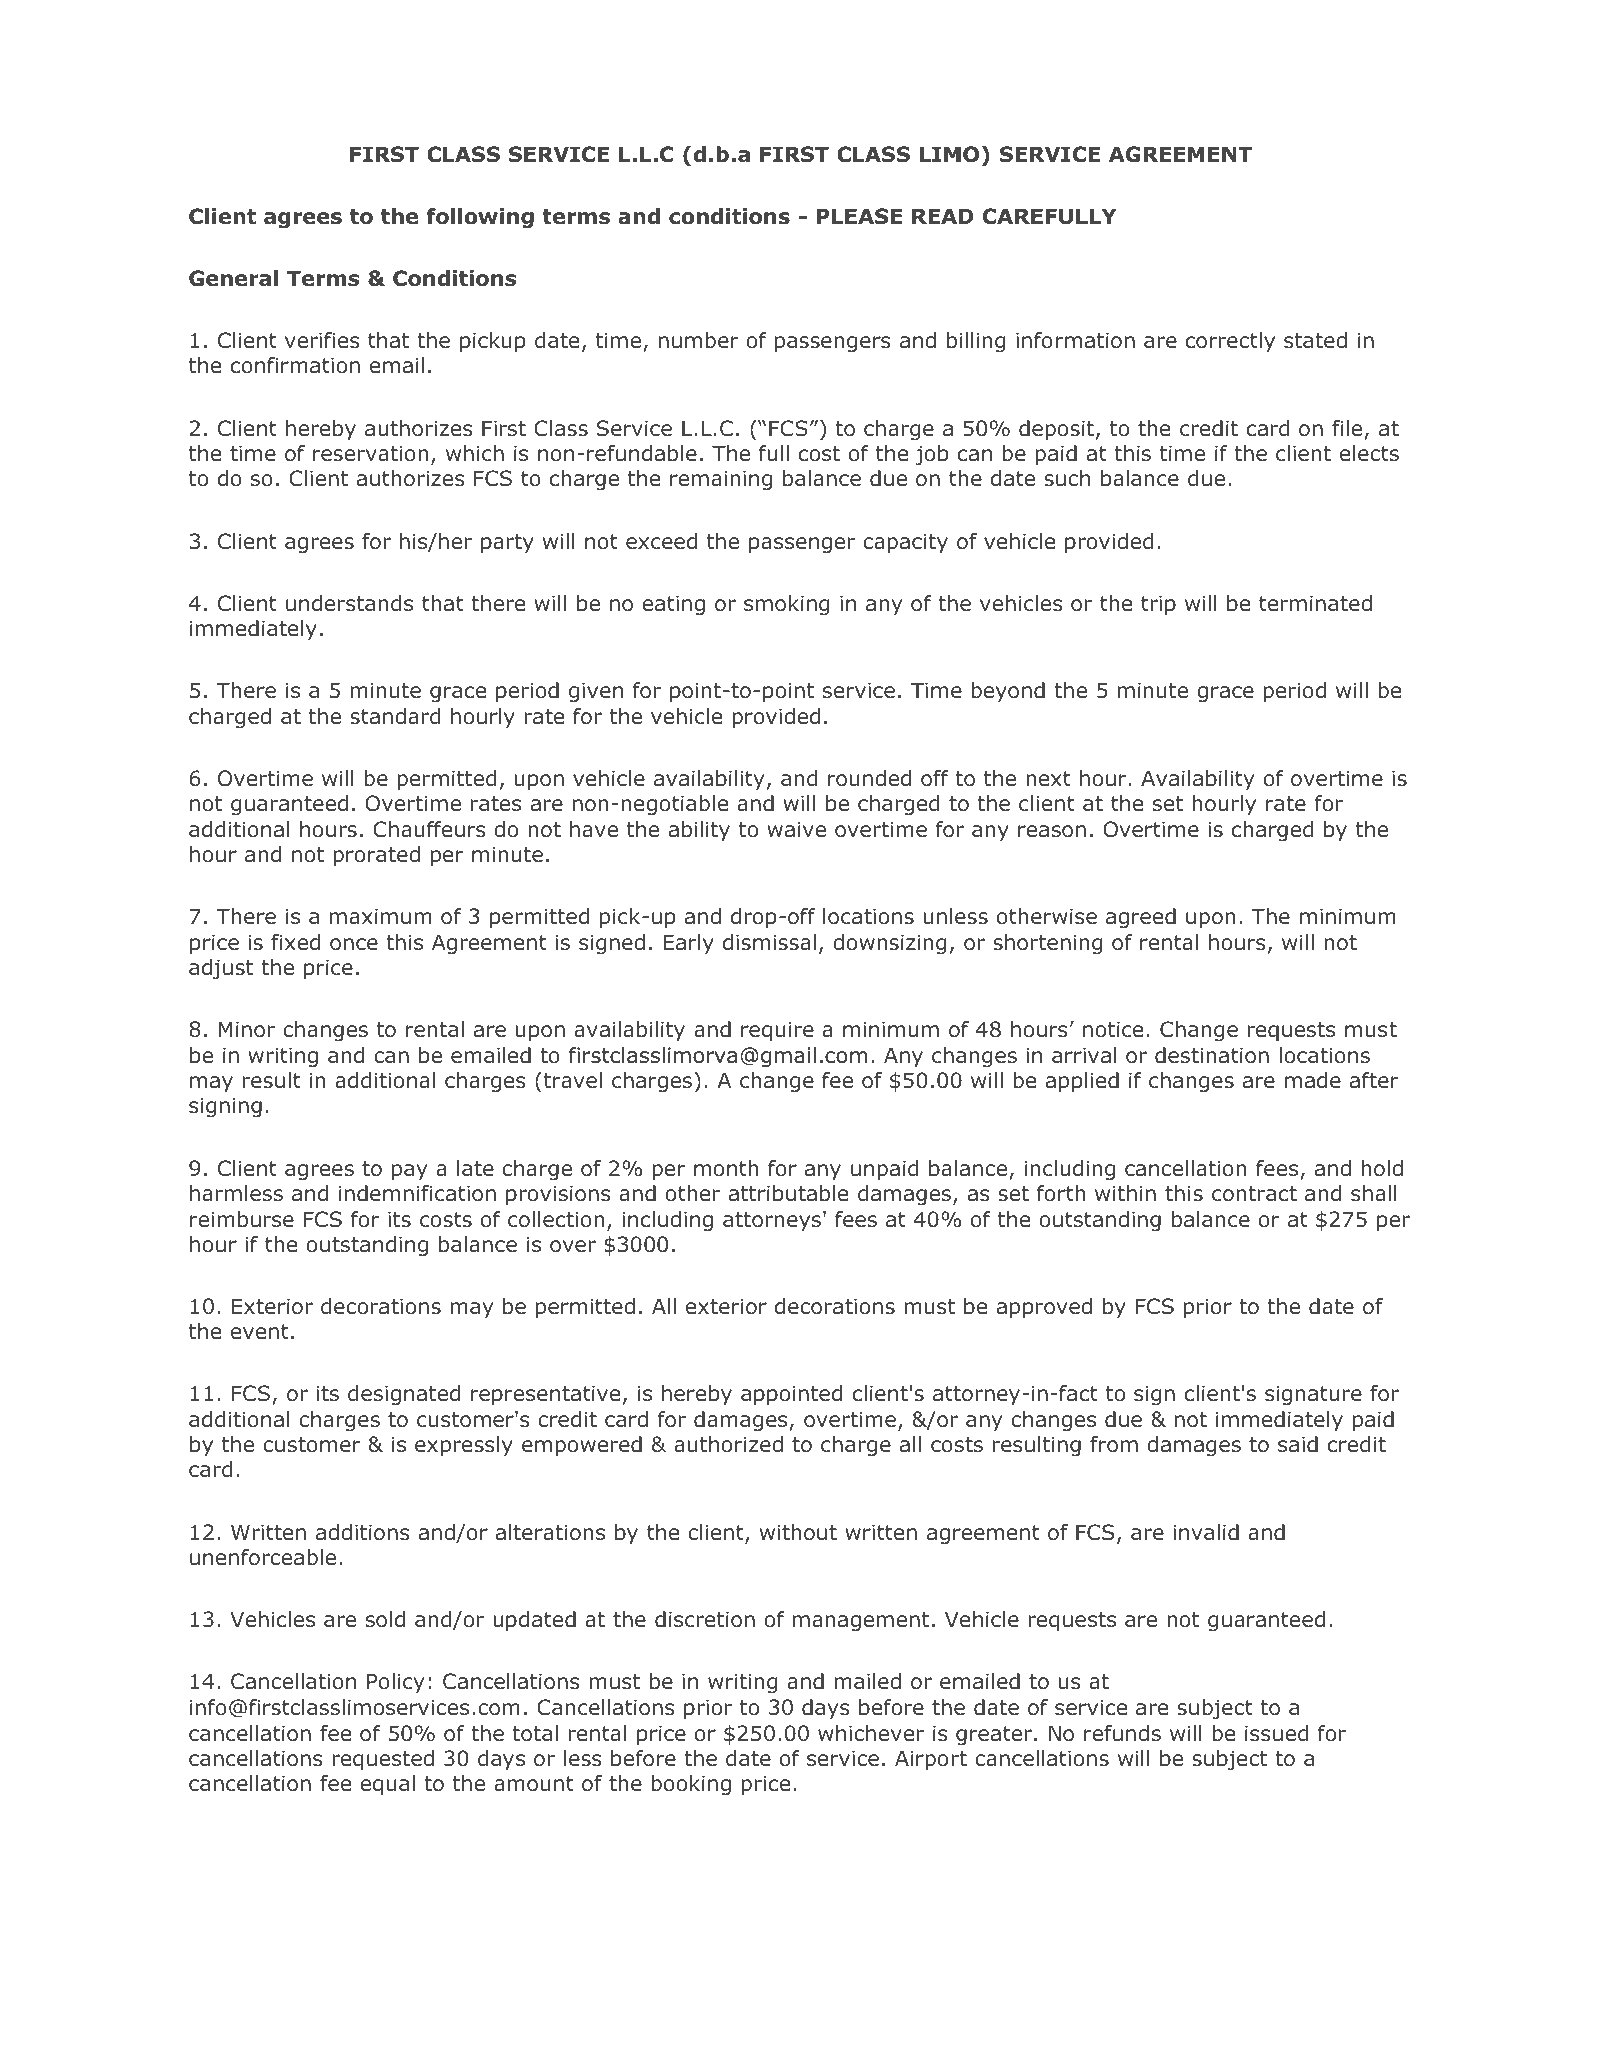 This image has width=1601, height=2072. I want to click on destination, so click(1212, 1055).
